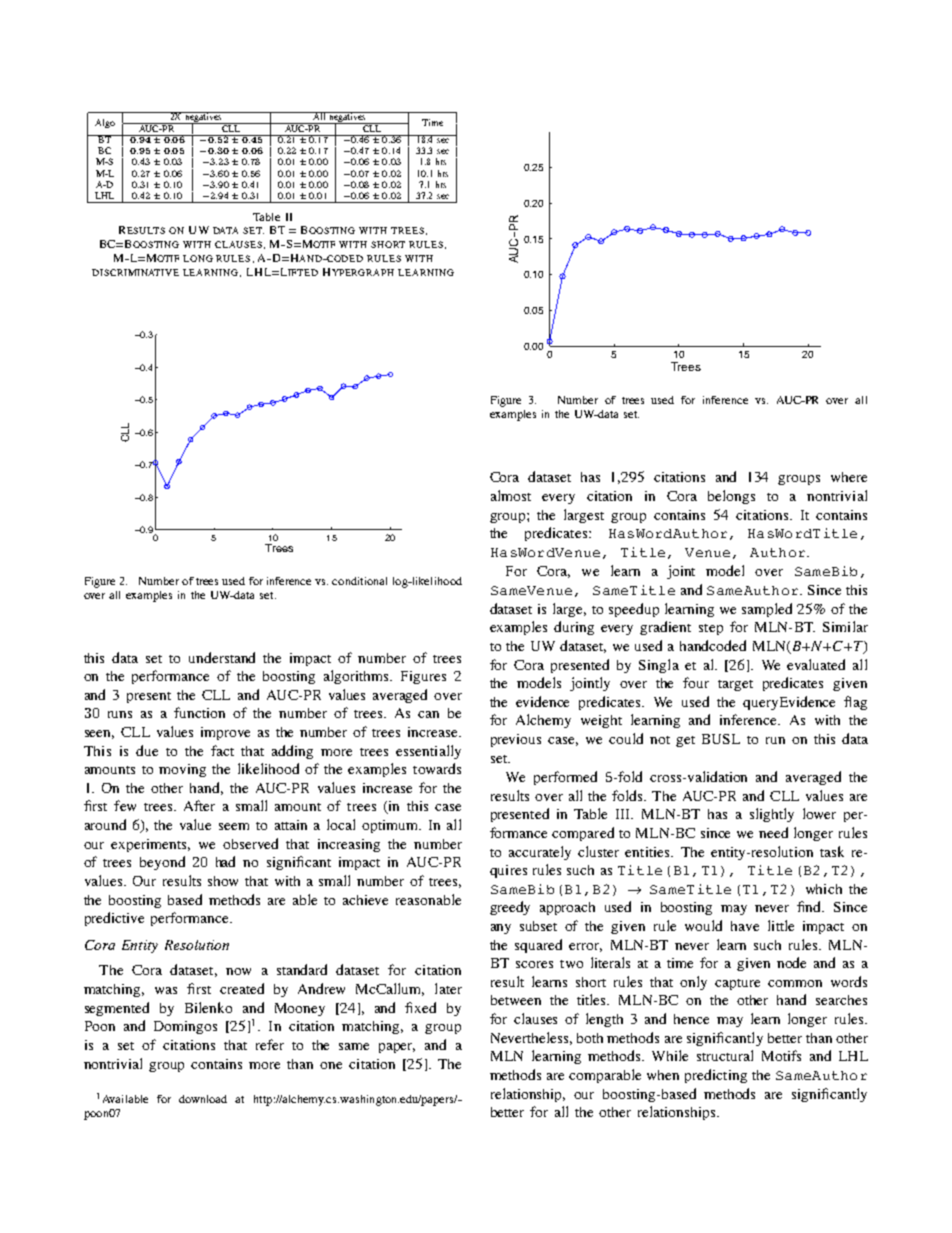 This screenshot has width=952, height=1233. What do you see at coordinates (540, 853) in the screenshot?
I see `accurately` at bounding box center [540, 853].
